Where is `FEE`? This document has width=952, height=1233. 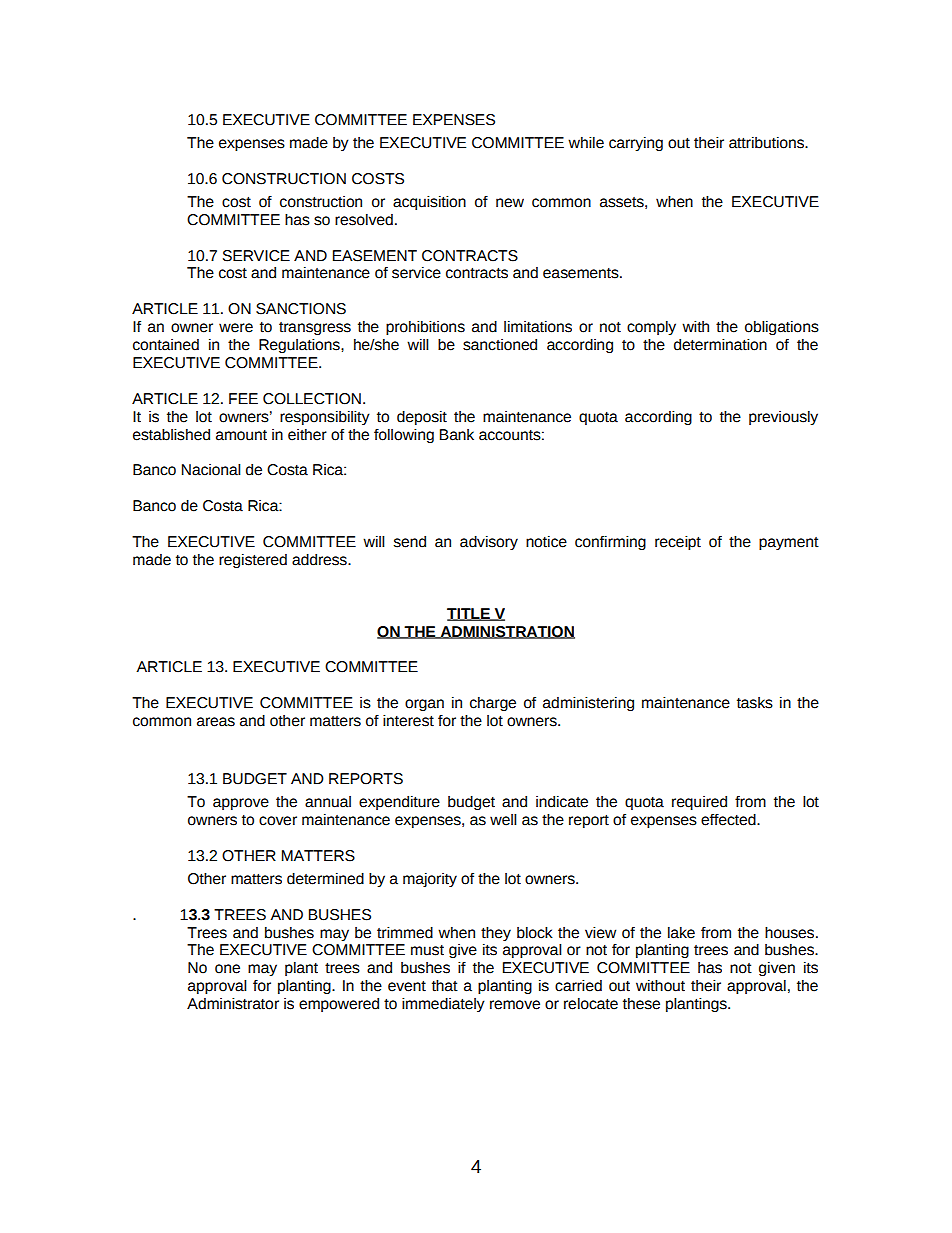 FEE is located at coordinates (243, 398).
